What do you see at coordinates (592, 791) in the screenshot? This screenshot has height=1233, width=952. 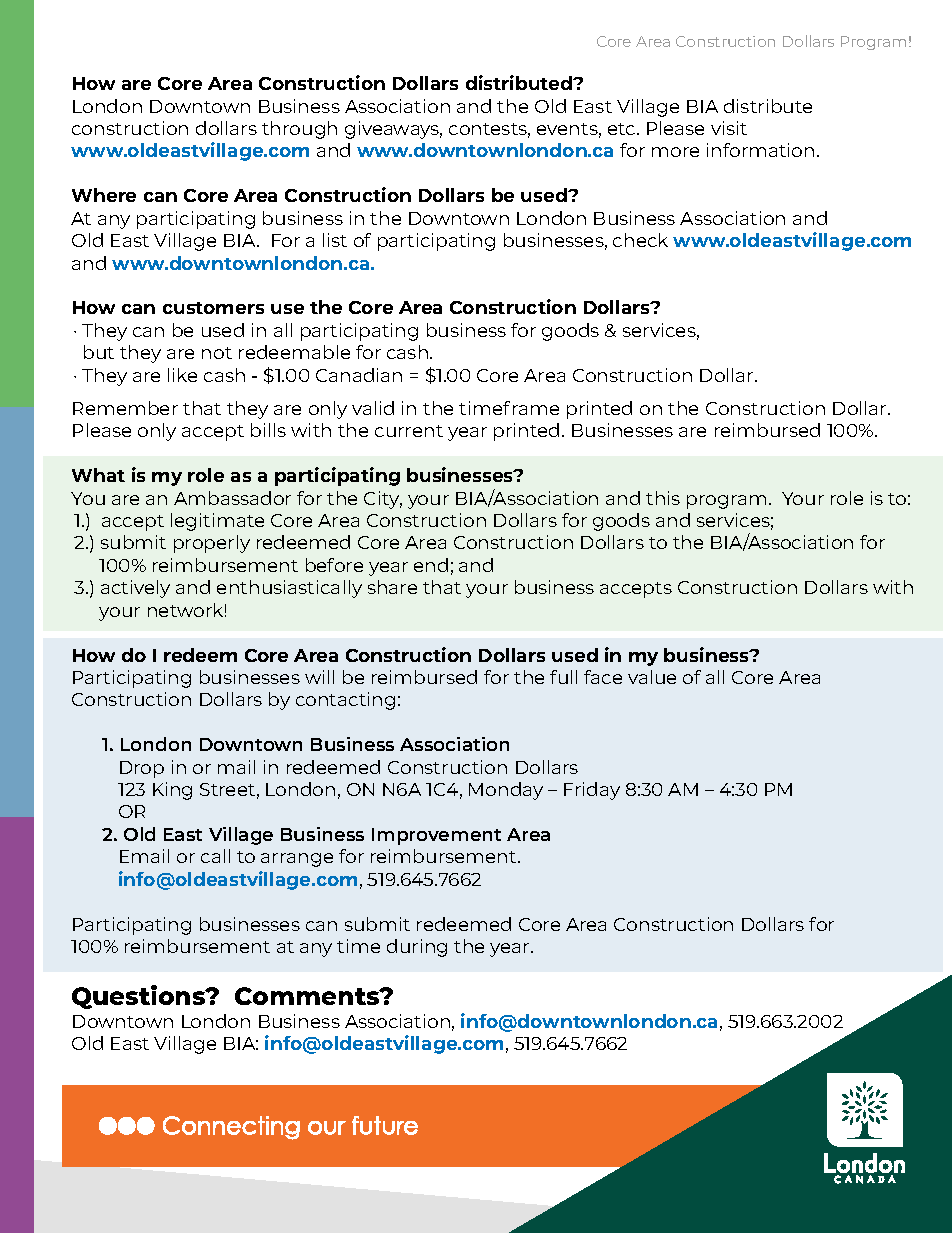 I see `Friday` at bounding box center [592, 791].
